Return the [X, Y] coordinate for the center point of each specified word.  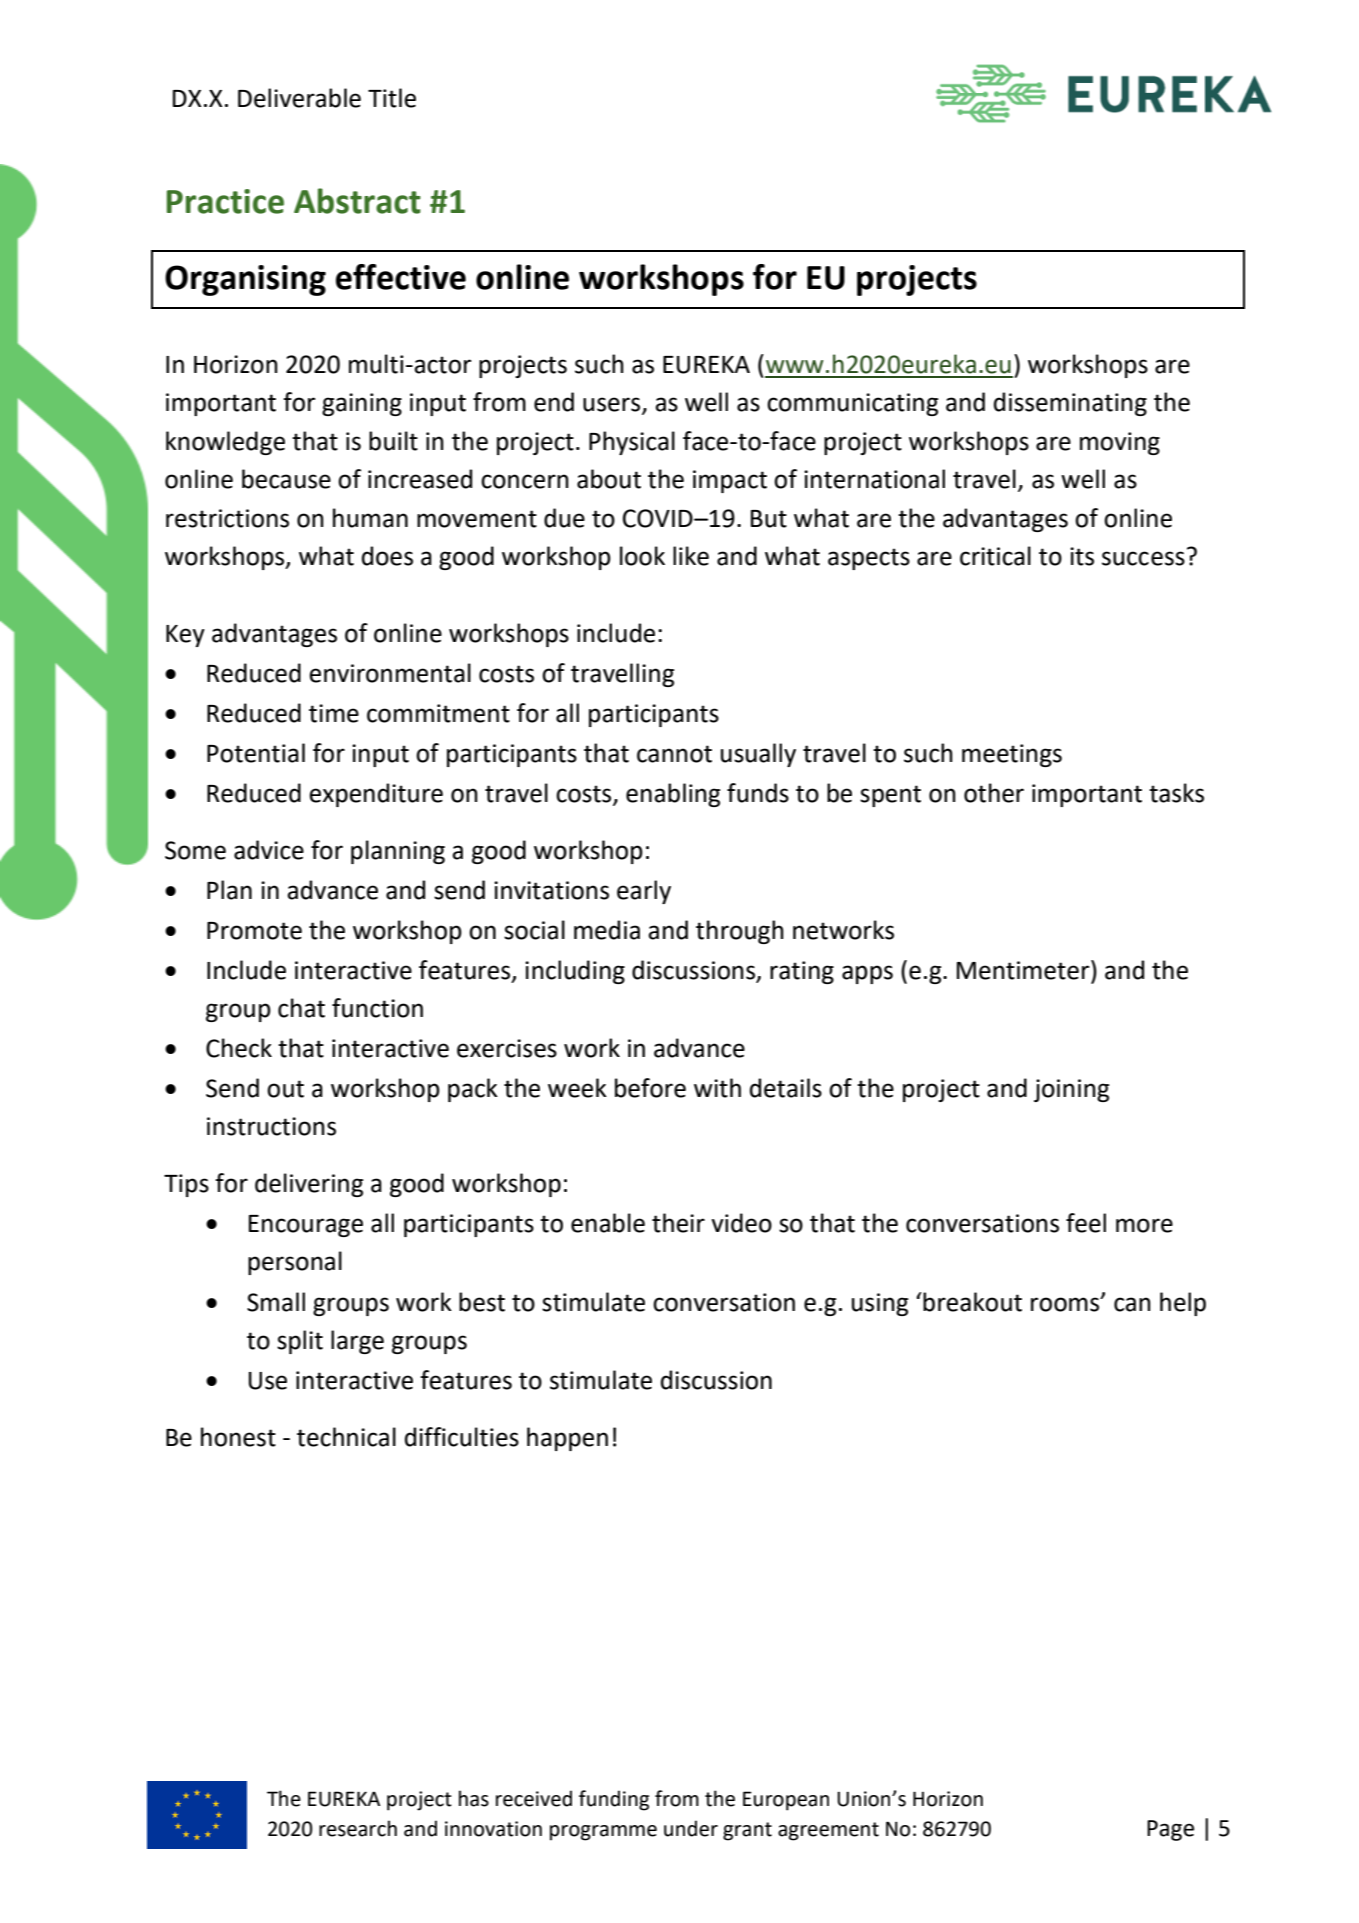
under [691, 1828]
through [740, 932]
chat [301, 1008]
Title [392, 98]
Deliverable [299, 98]
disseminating [1070, 404]
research [358, 1828]
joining [1071, 1090]
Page [1170, 1830]
